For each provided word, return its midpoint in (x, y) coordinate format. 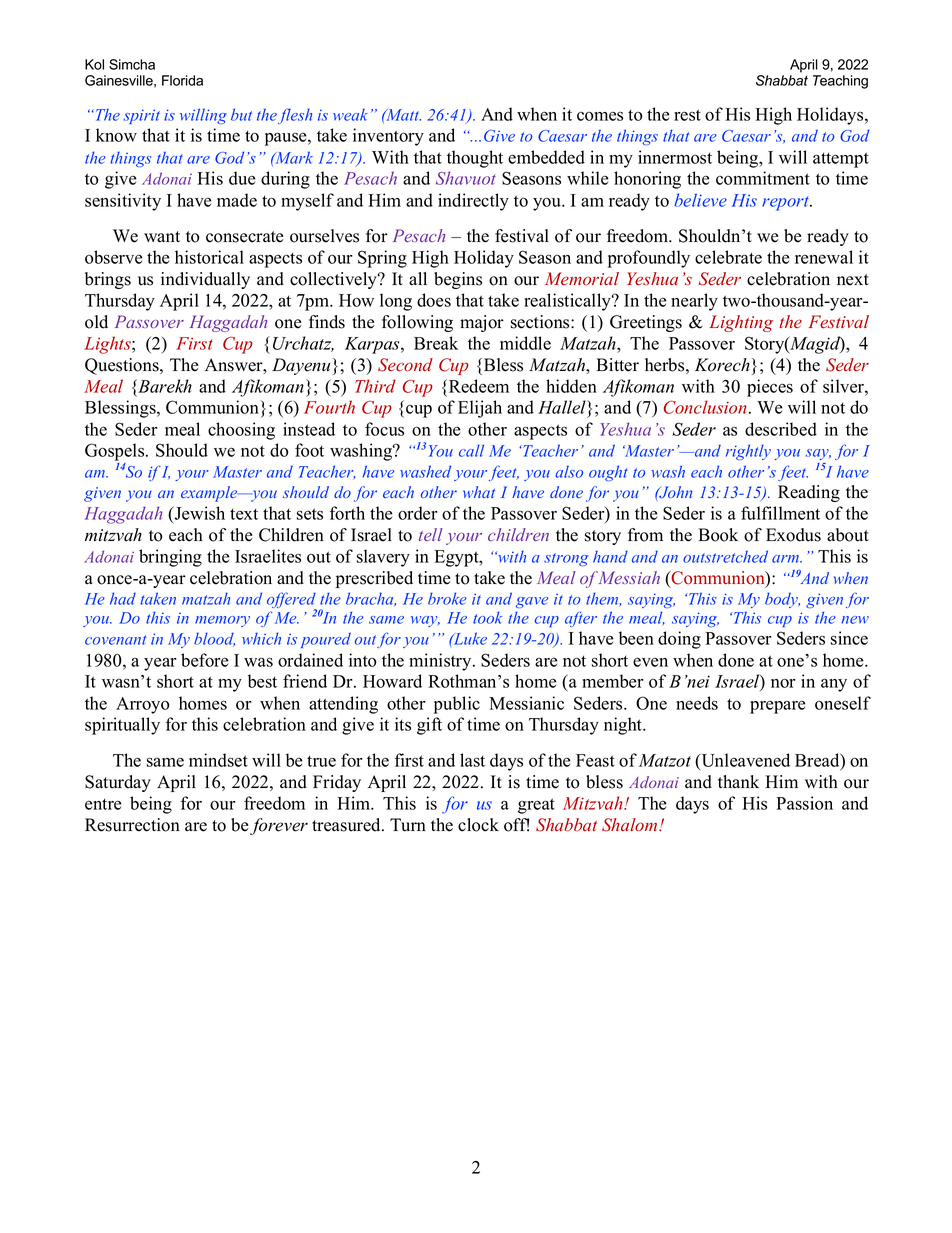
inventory (388, 137)
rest (687, 115)
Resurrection (132, 825)
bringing (170, 558)
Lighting (741, 323)
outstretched (725, 556)
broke (447, 598)
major (482, 323)
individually (205, 280)
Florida (182, 80)
